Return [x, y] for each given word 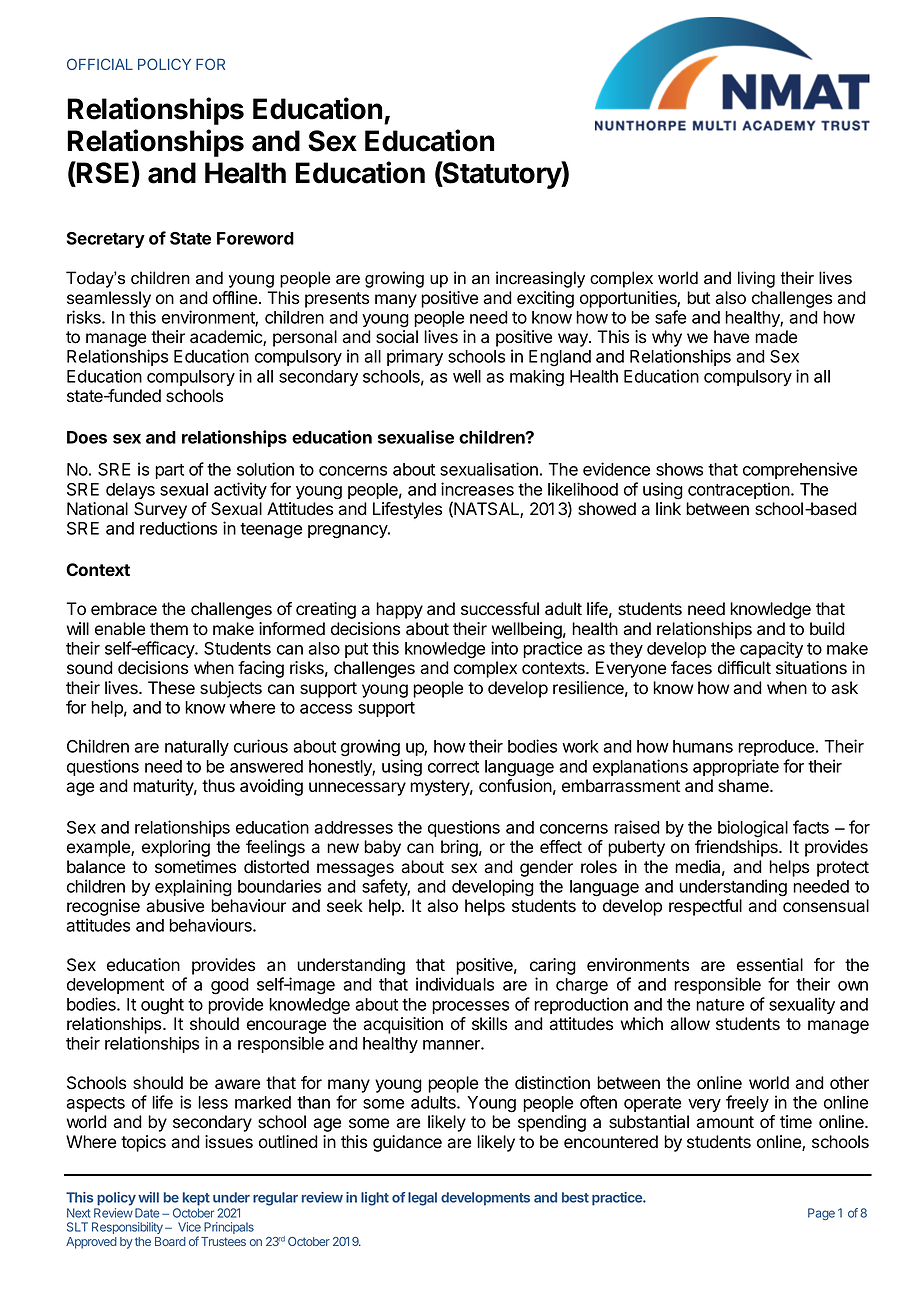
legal [422, 1199]
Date [147, 1213]
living [756, 279]
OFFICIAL [100, 64]
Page [821, 1214]
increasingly [540, 279]
